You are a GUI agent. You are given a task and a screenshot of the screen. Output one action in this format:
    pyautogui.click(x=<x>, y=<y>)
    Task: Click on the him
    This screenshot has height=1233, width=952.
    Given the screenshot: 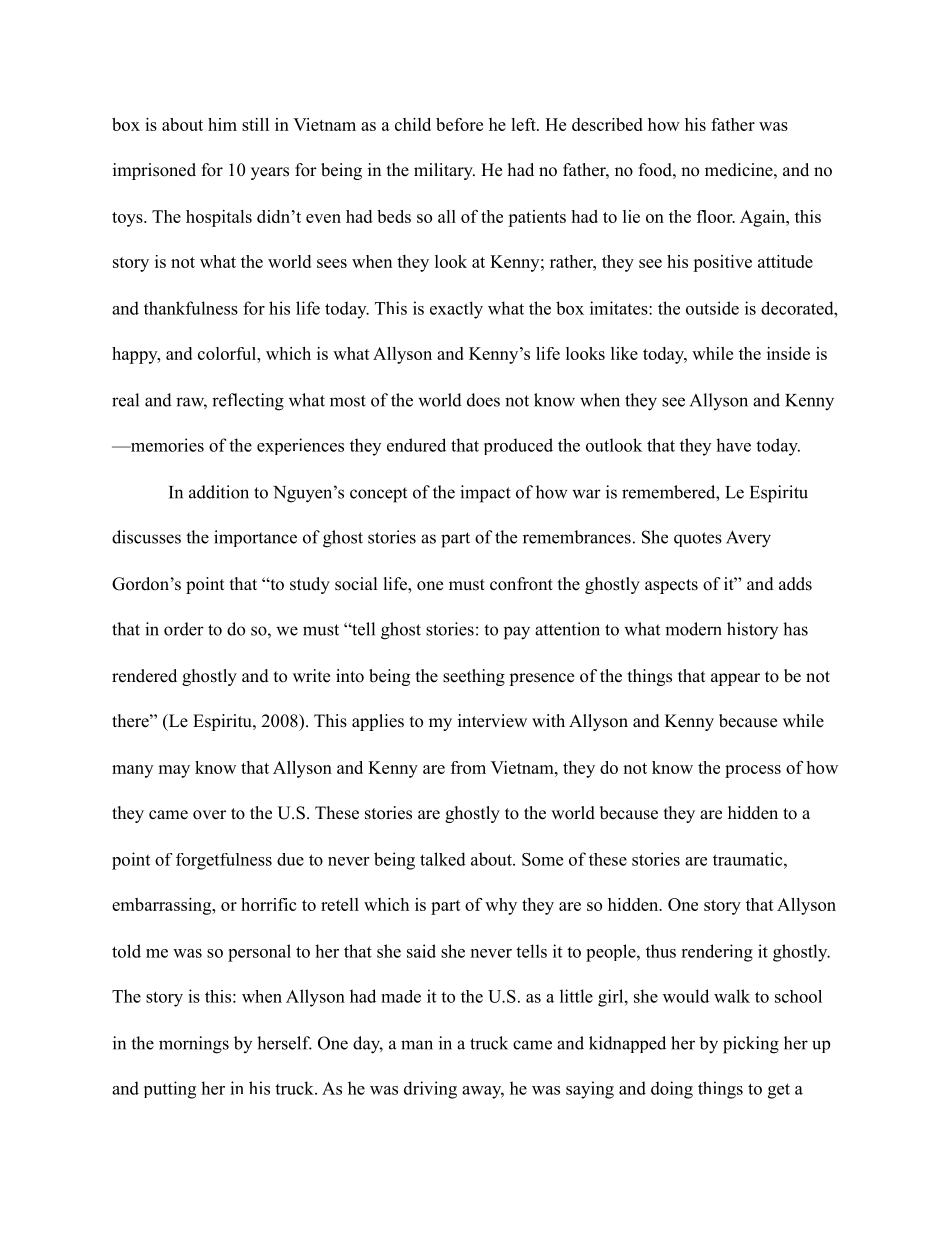 What is the action you would take?
    pyautogui.click(x=222, y=124)
